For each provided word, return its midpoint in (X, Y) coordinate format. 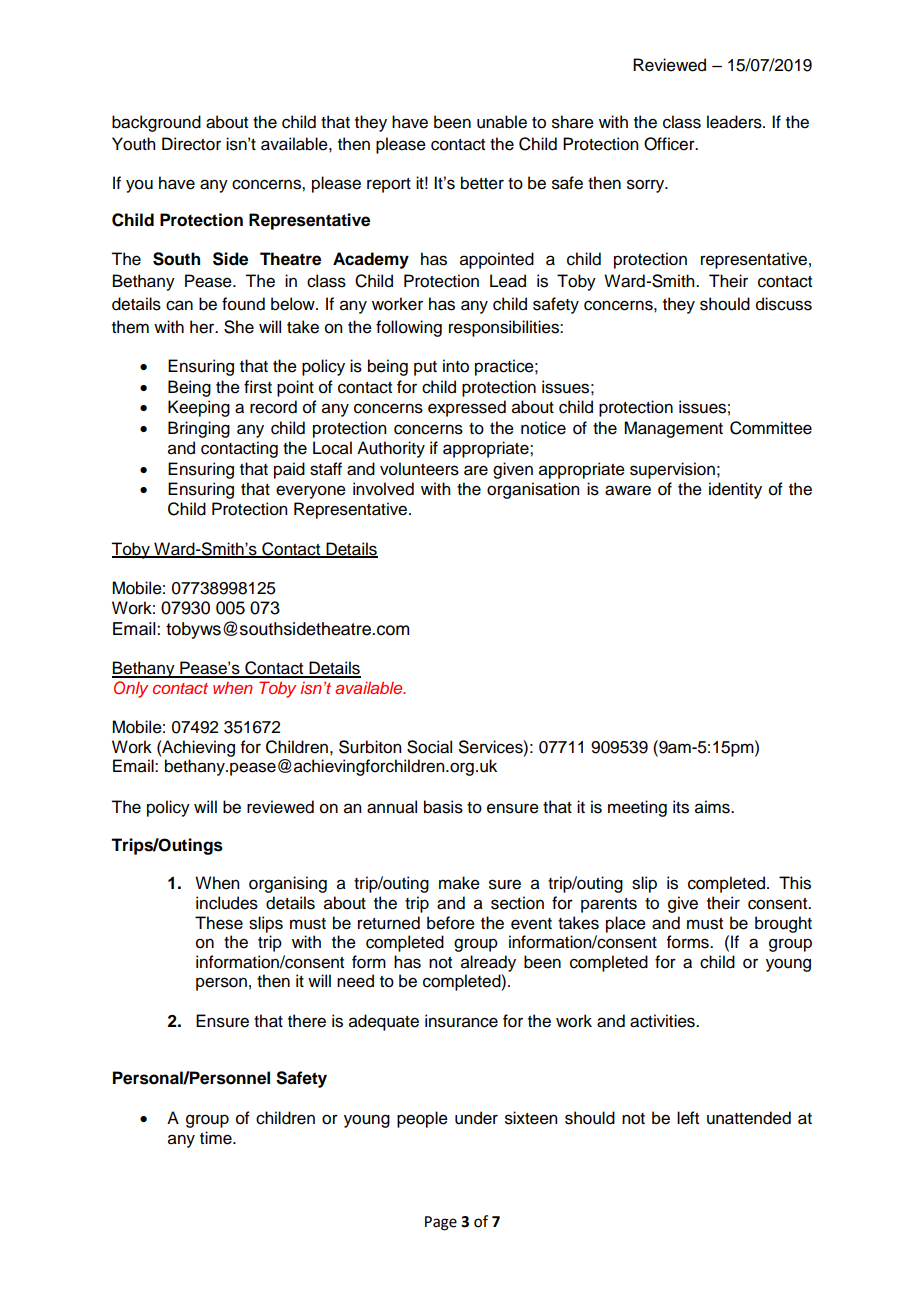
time (217, 1138)
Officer (670, 144)
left (688, 1118)
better (482, 183)
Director (191, 144)
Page (441, 1223)
